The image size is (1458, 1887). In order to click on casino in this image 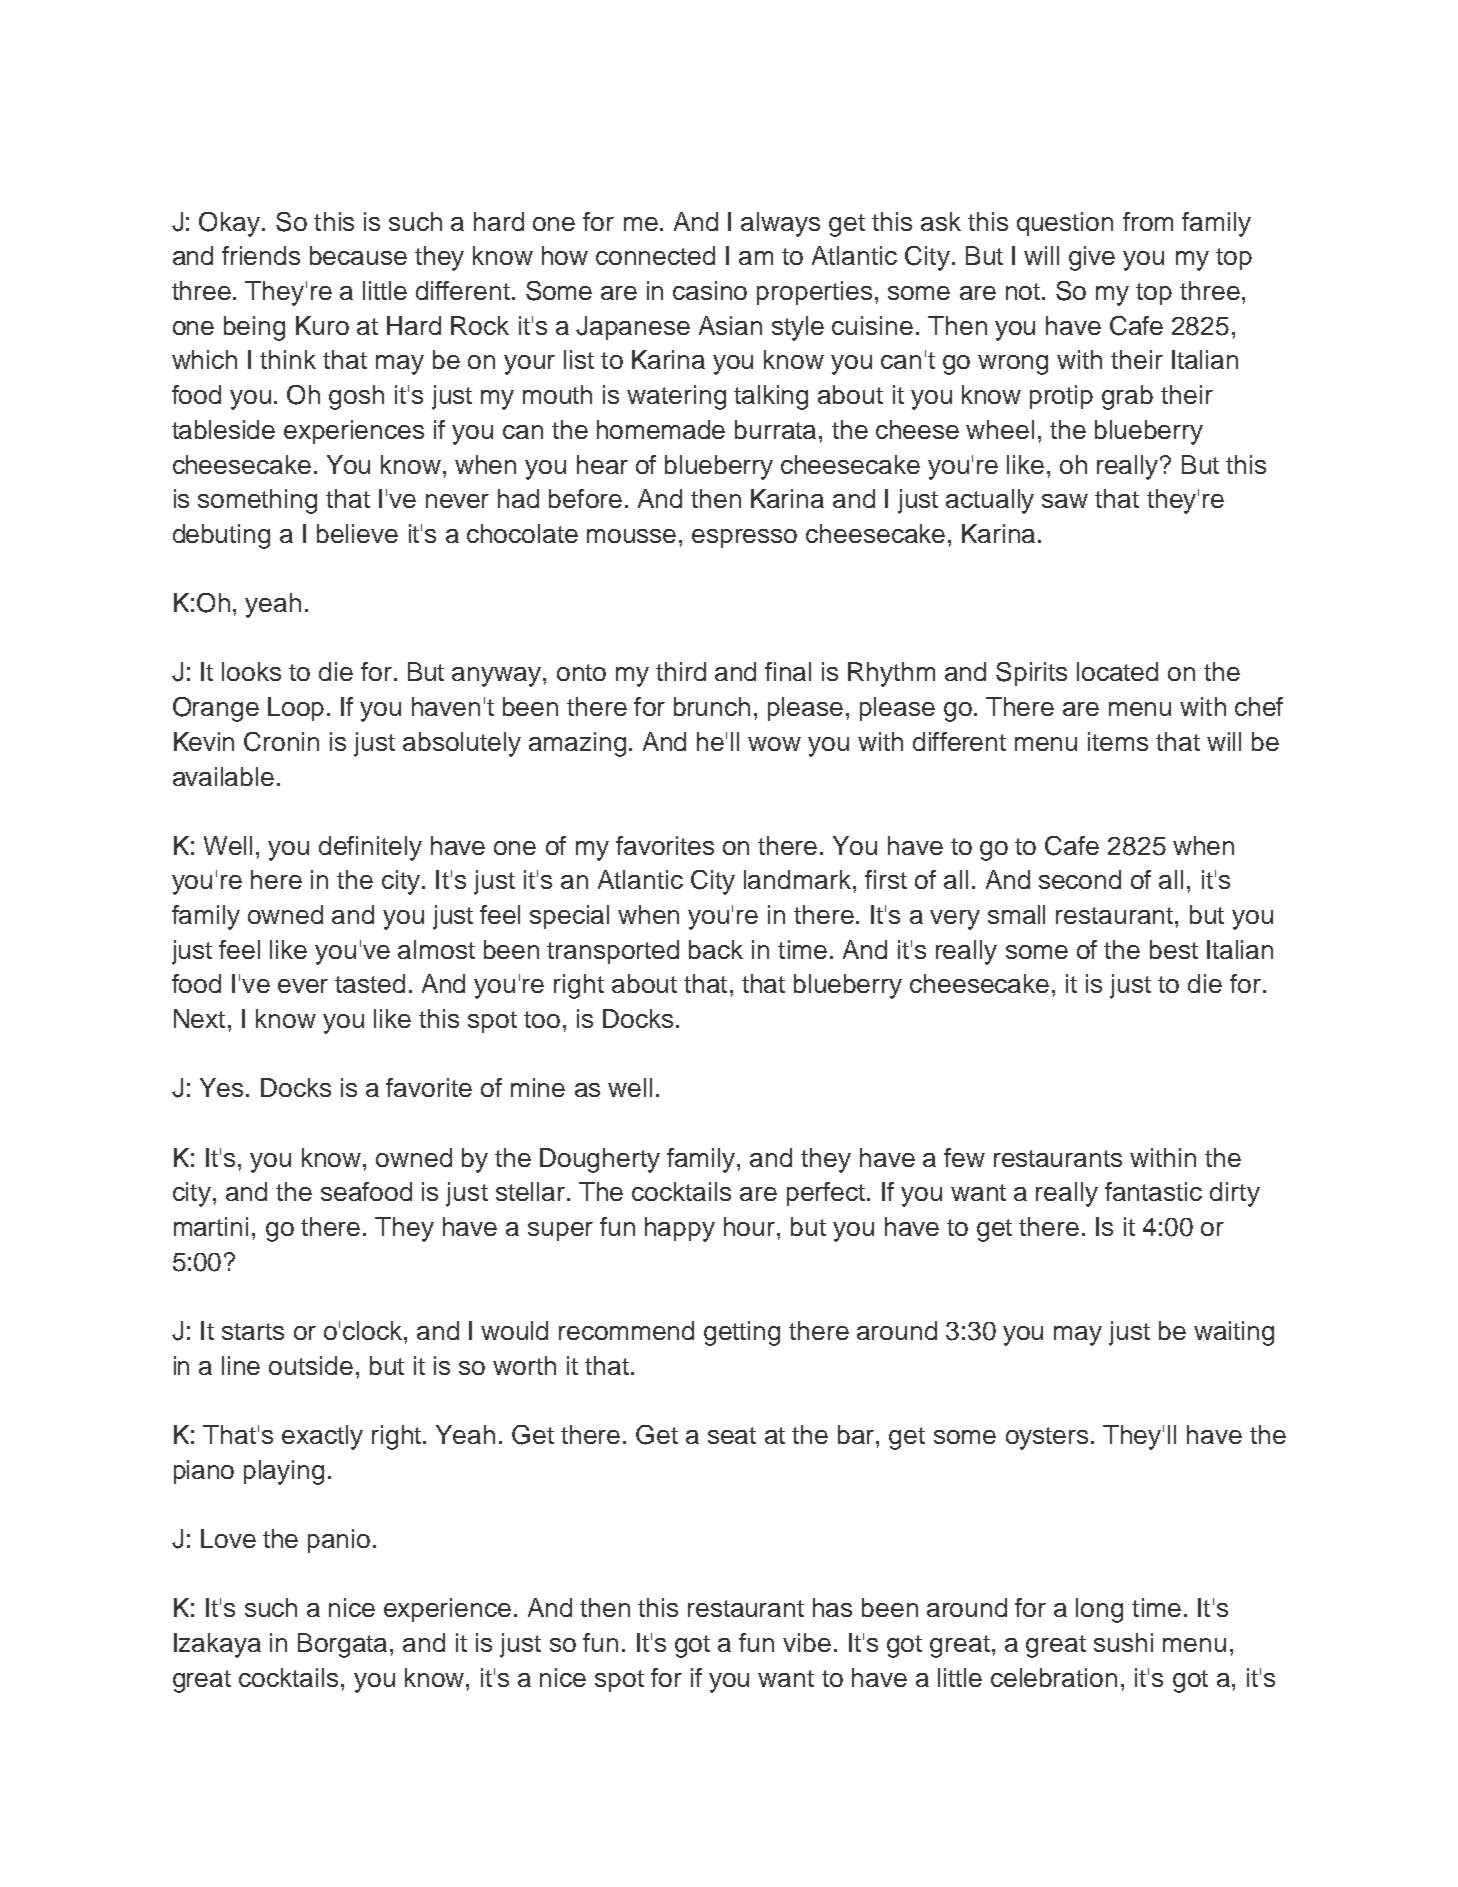, I will do `click(710, 290)`.
